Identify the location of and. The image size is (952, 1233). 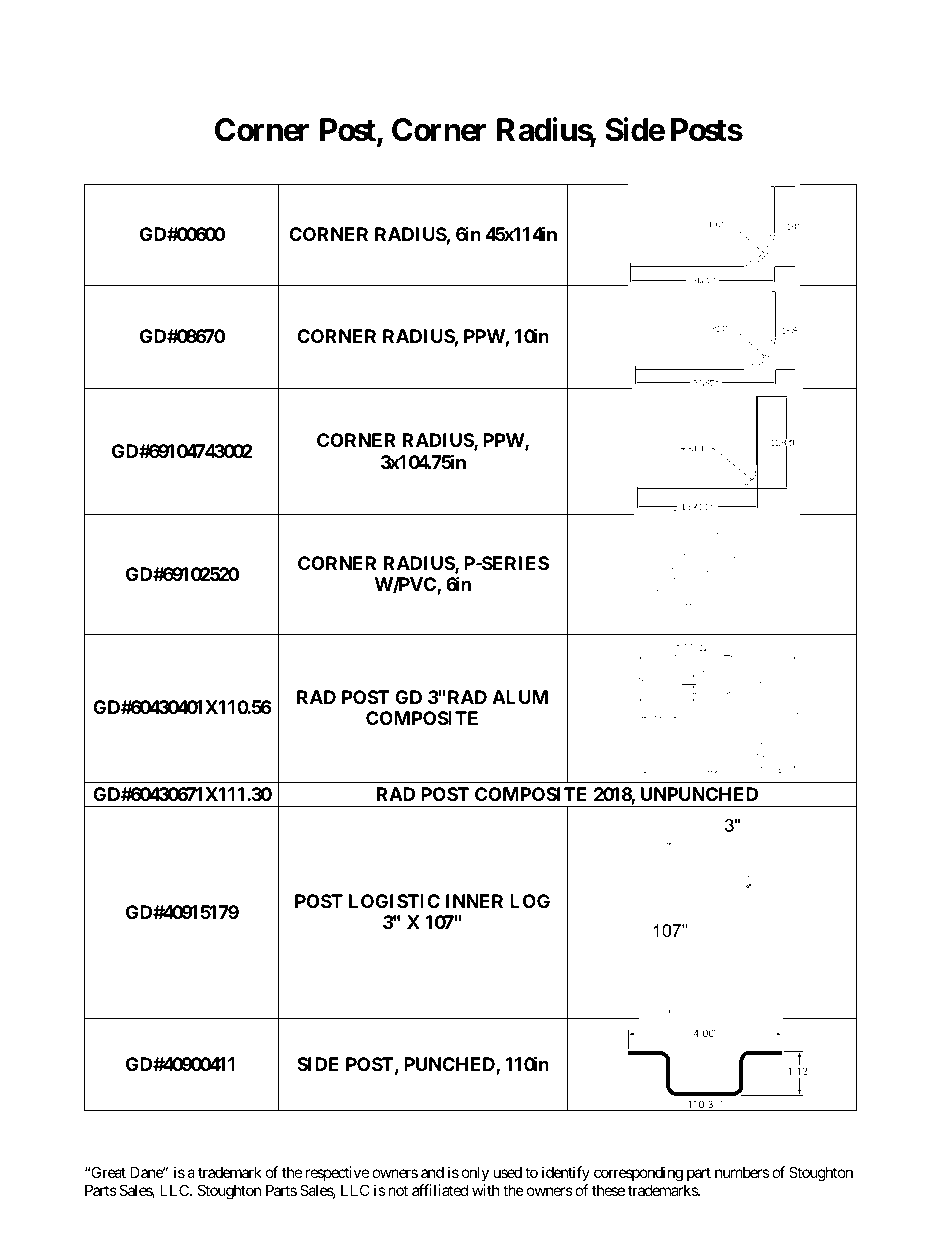
(432, 1172).
